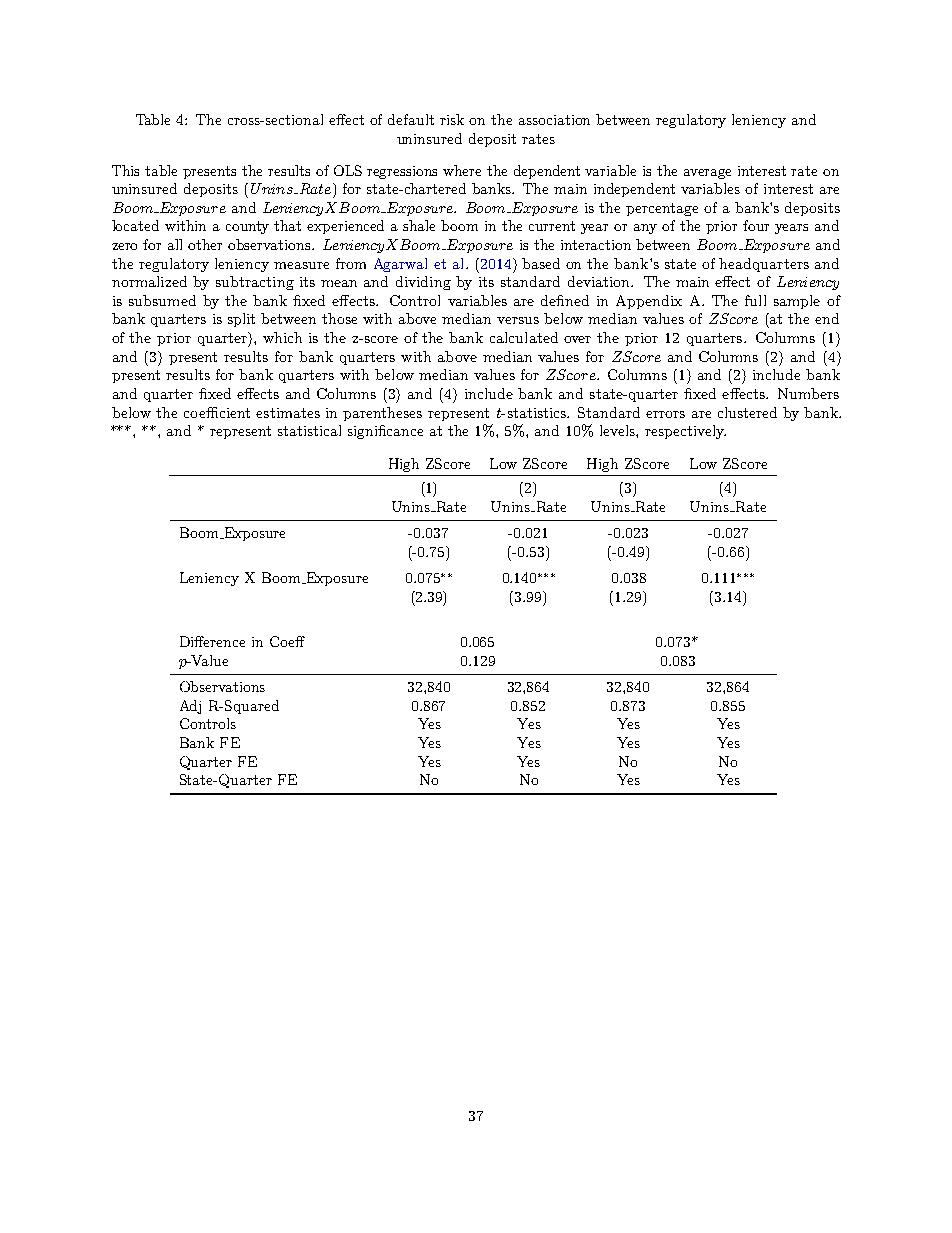 This document has width=952, height=1233. I want to click on average, so click(707, 174).
